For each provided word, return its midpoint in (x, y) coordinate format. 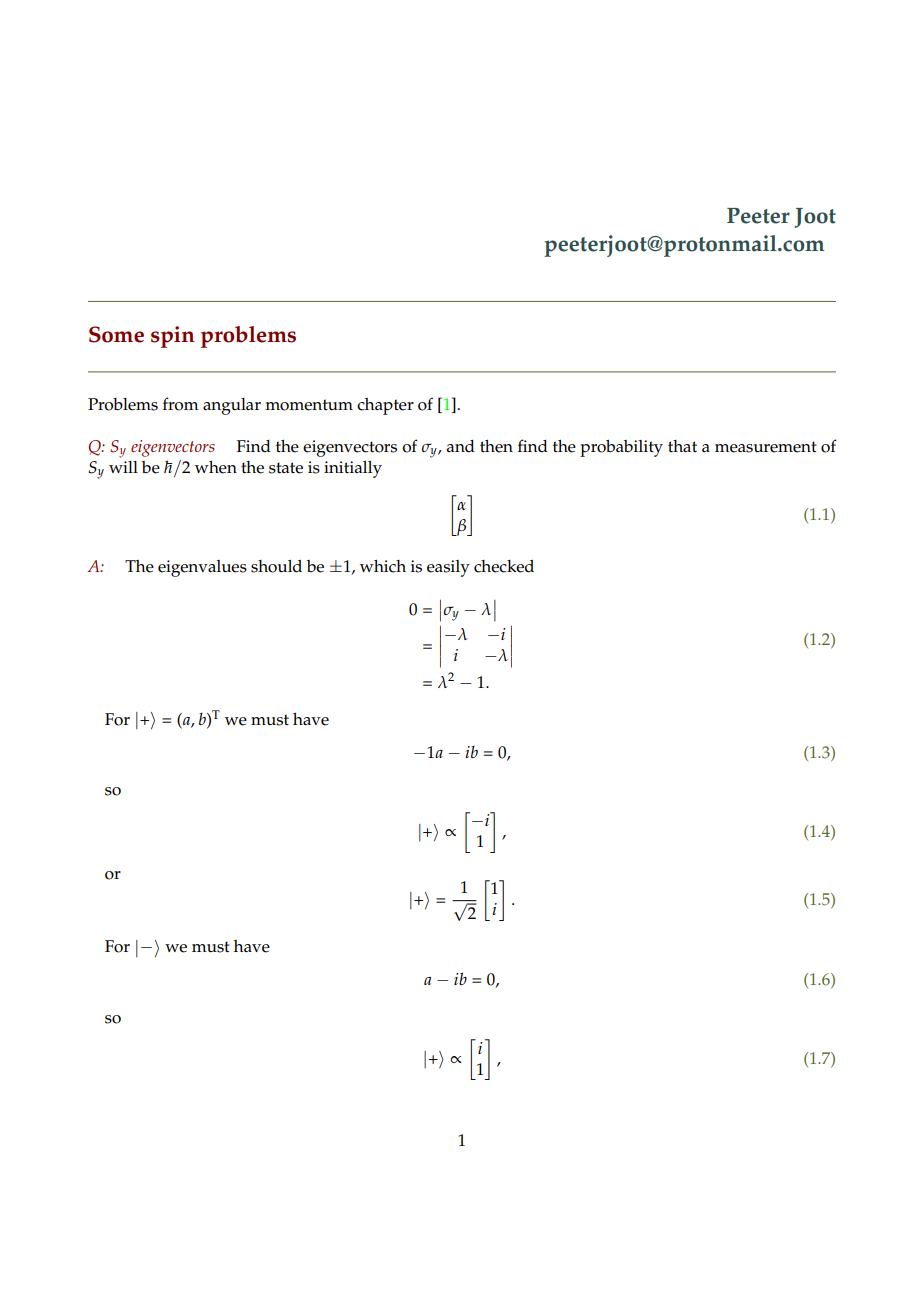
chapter (385, 406)
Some (116, 334)
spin (173, 337)
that (682, 446)
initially (353, 469)
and (461, 446)
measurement (766, 447)
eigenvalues (202, 568)
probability (621, 448)
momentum (309, 405)
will (123, 467)
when (216, 467)
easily (448, 568)
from (181, 404)
